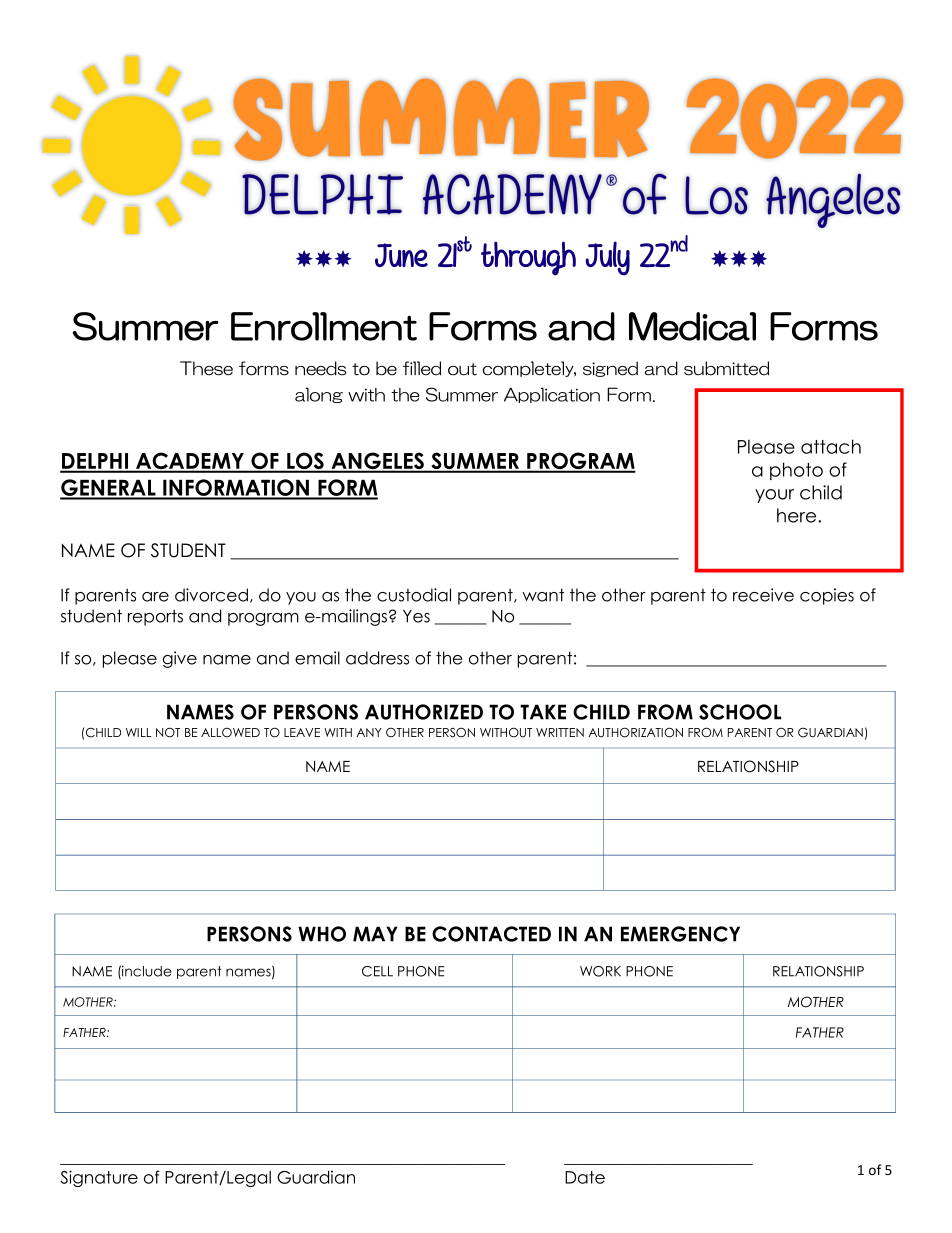 This screenshot has width=952, height=1233. What do you see at coordinates (377, 462) in the screenshot?
I see `ANGELES` at bounding box center [377, 462].
